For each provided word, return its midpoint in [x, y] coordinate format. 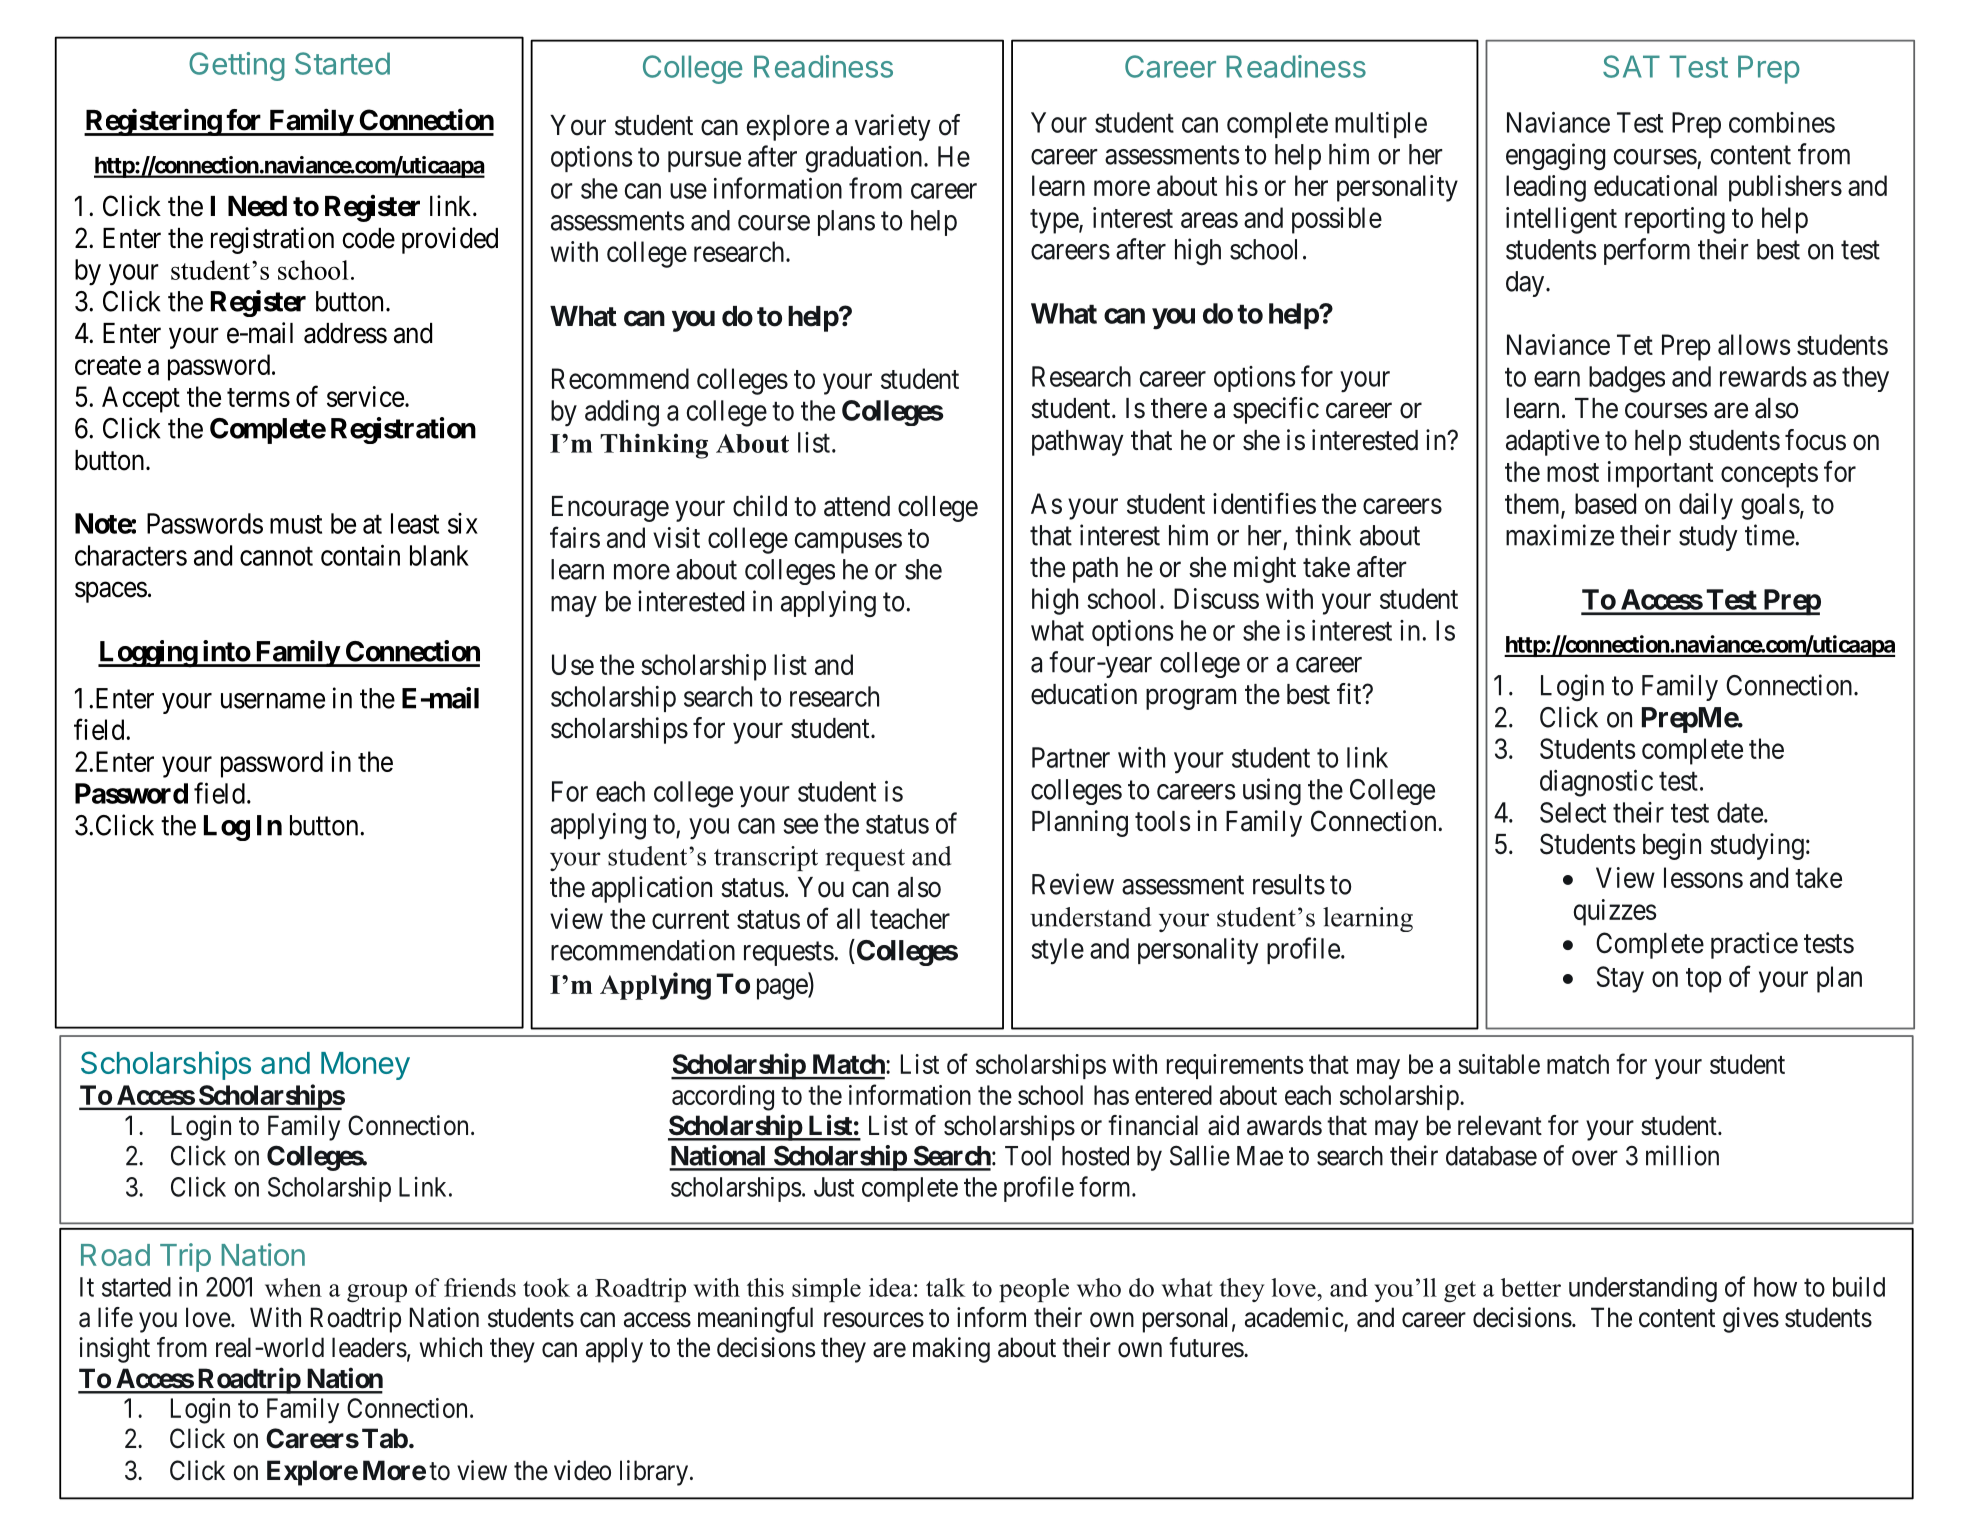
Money [365, 1066]
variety [893, 127]
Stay [1620, 979]
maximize [1560, 535]
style [1057, 951]
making [951, 1350]
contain [360, 555]
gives [1751, 1320]
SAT [1631, 66]
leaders [369, 1347]
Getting [237, 66]
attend [857, 506]
